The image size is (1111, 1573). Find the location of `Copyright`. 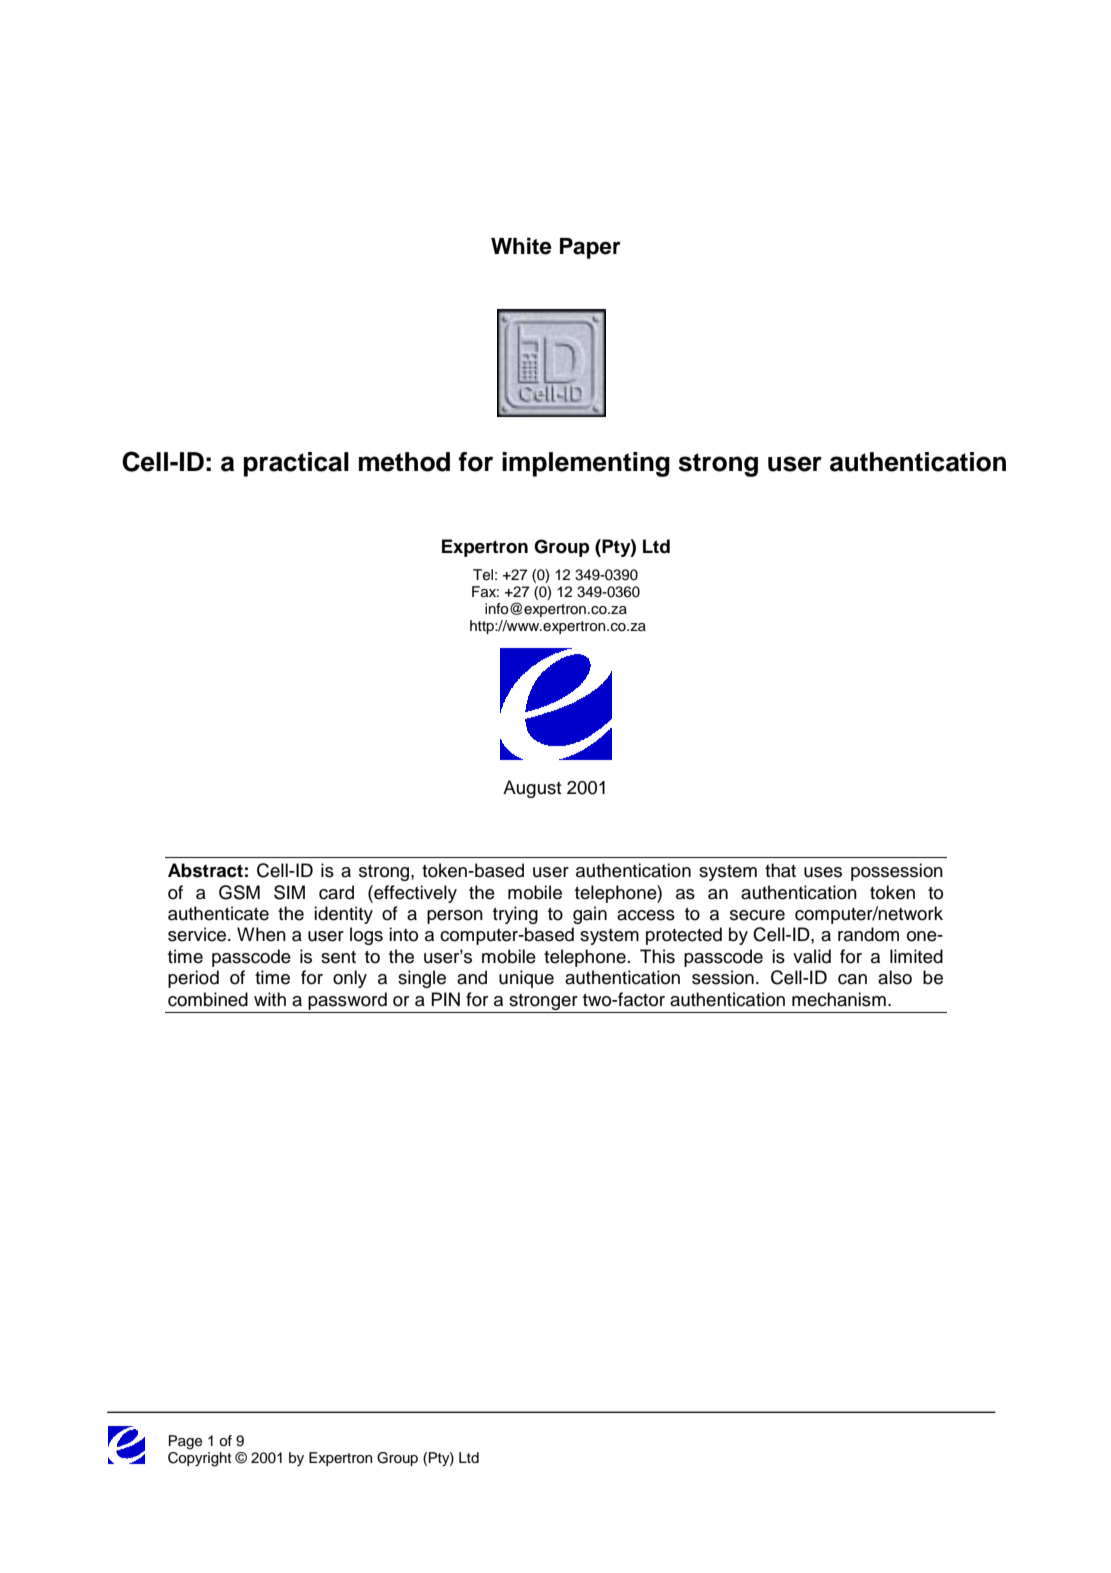

Copyright is located at coordinates (200, 1459).
